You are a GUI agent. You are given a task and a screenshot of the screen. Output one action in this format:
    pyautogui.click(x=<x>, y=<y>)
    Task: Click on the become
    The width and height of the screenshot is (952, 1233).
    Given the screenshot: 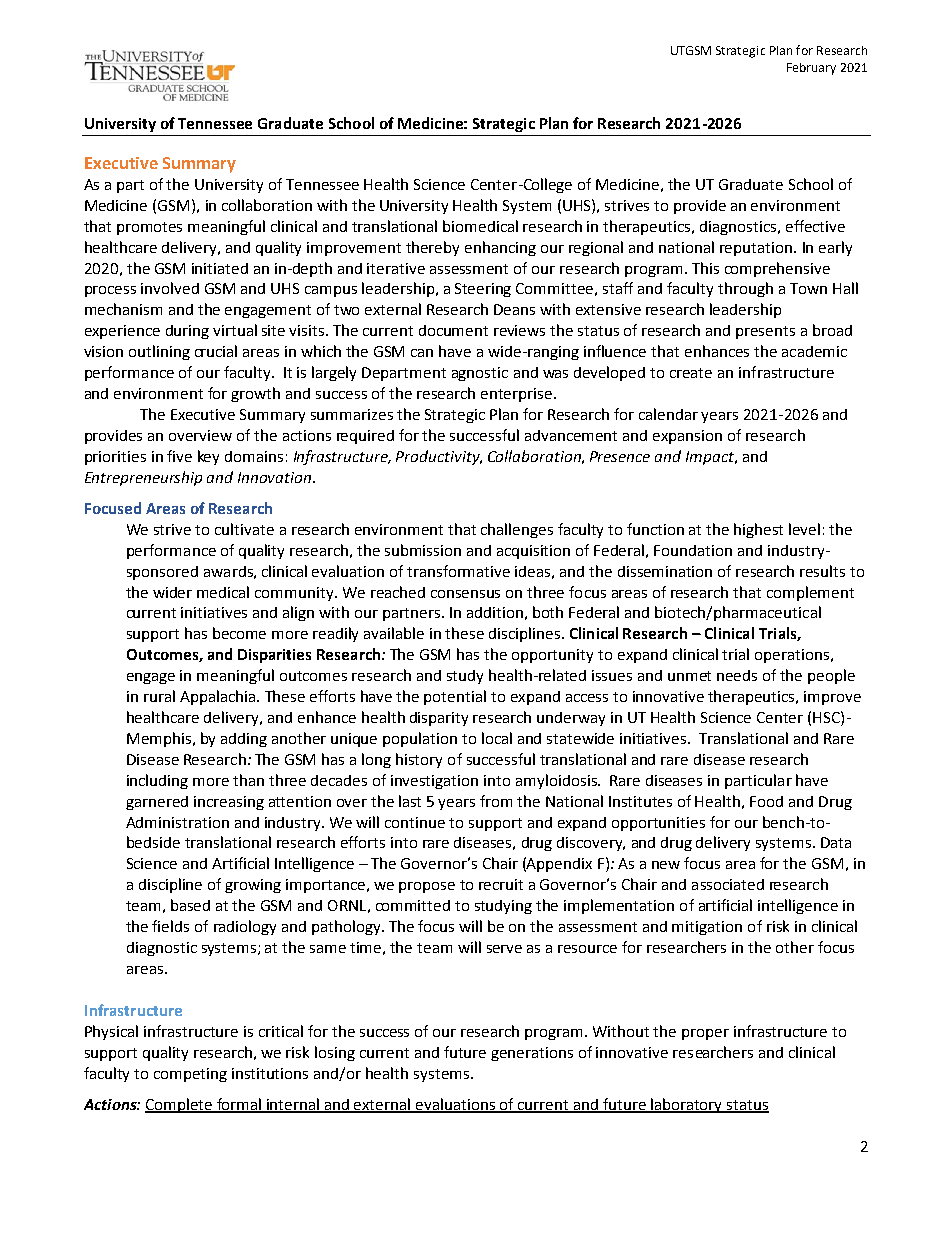 What is the action you would take?
    pyautogui.click(x=239, y=633)
